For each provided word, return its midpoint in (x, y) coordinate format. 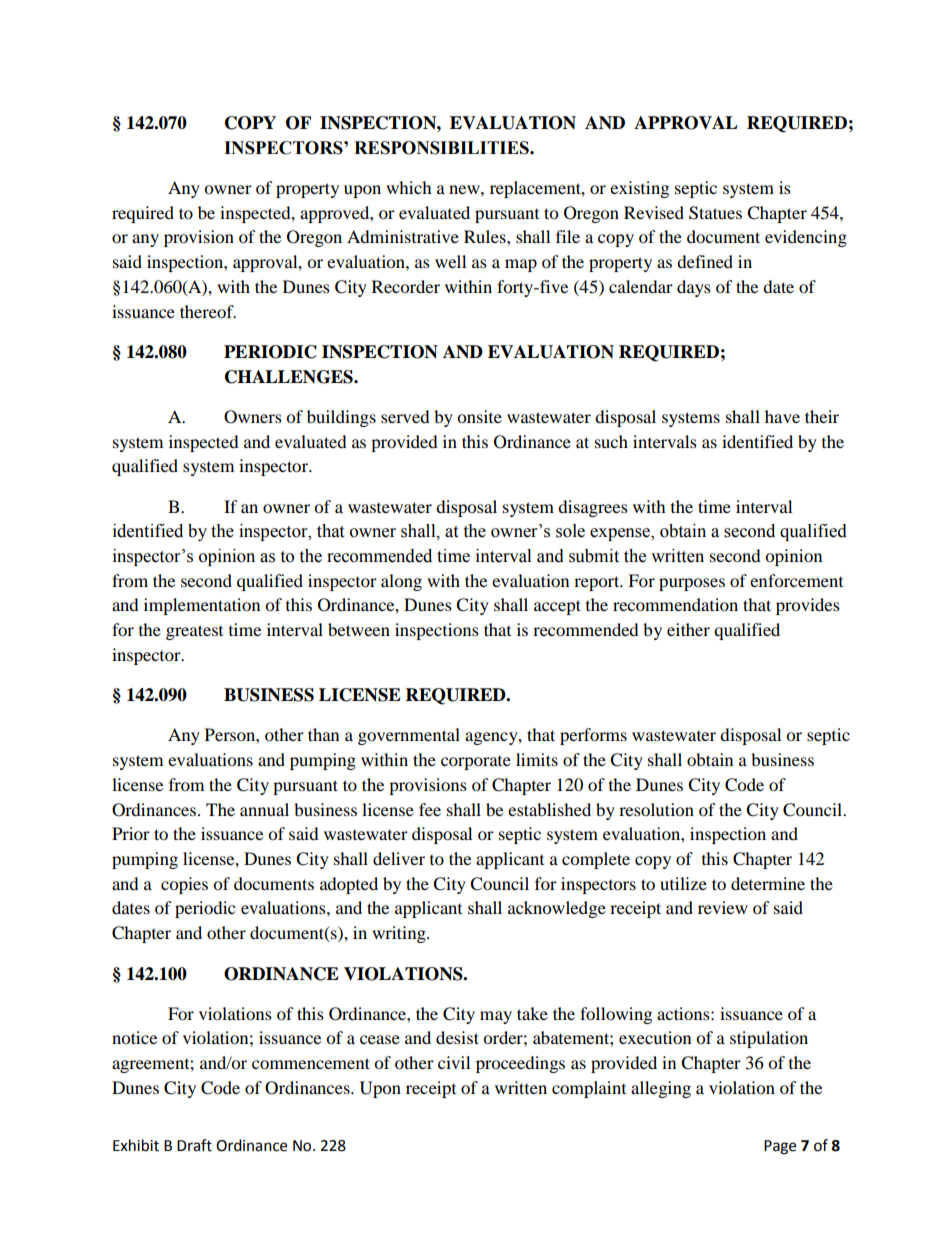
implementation (202, 606)
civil (454, 1062)
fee (430, 809)
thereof (208, 311)
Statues (715, 213)
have (782, 416)
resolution (656, 809)
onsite (479, 416)
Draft (194, 1145)
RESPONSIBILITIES (442, 148)
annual (264, 809)
